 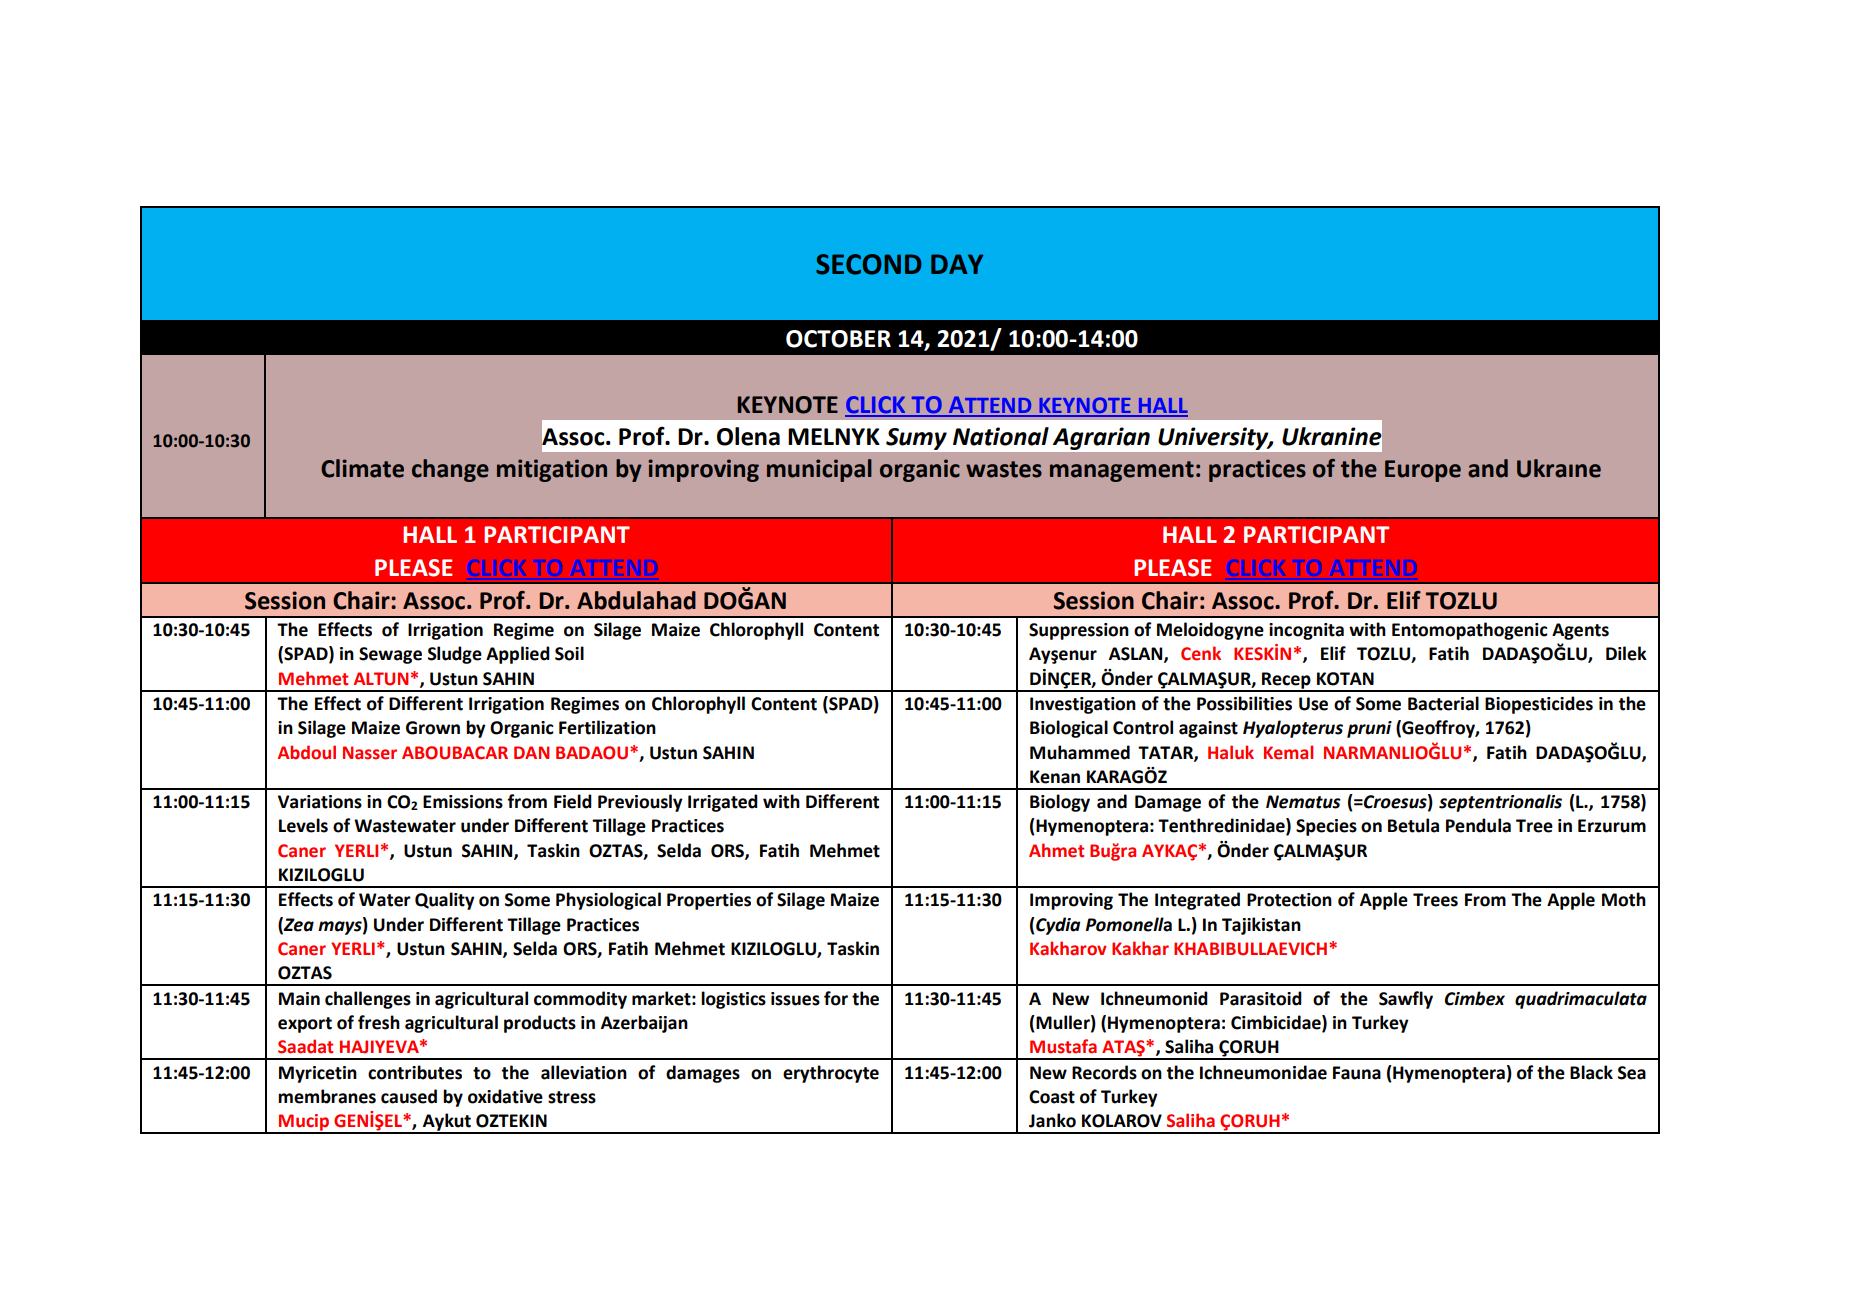 I want to click on Quality, so click(x=445, y=901).
